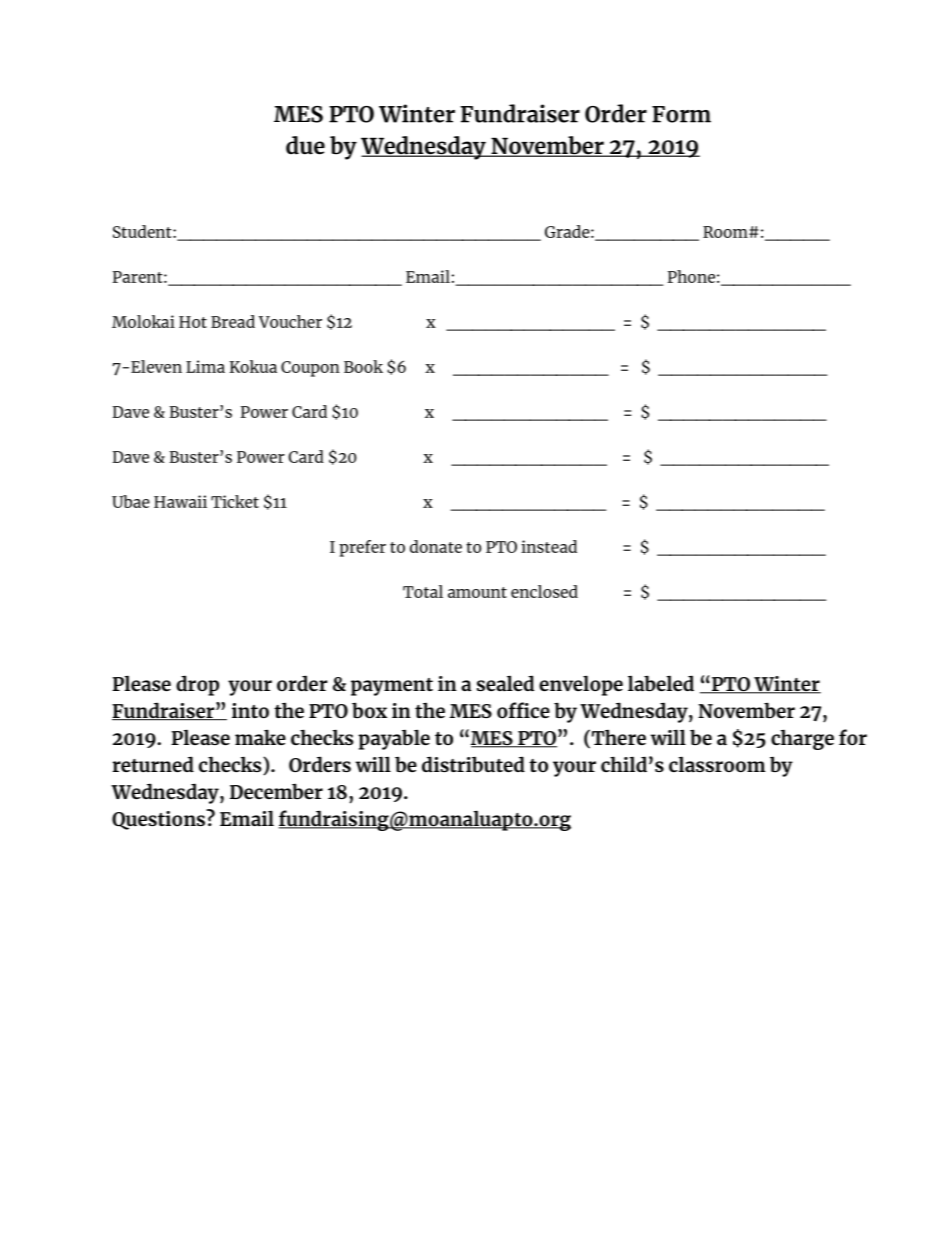 This page has height=1233, width=952. What do you see at coordinates (473, 764) in the page?
I see `distributed` at bounding box center [473, 764].
